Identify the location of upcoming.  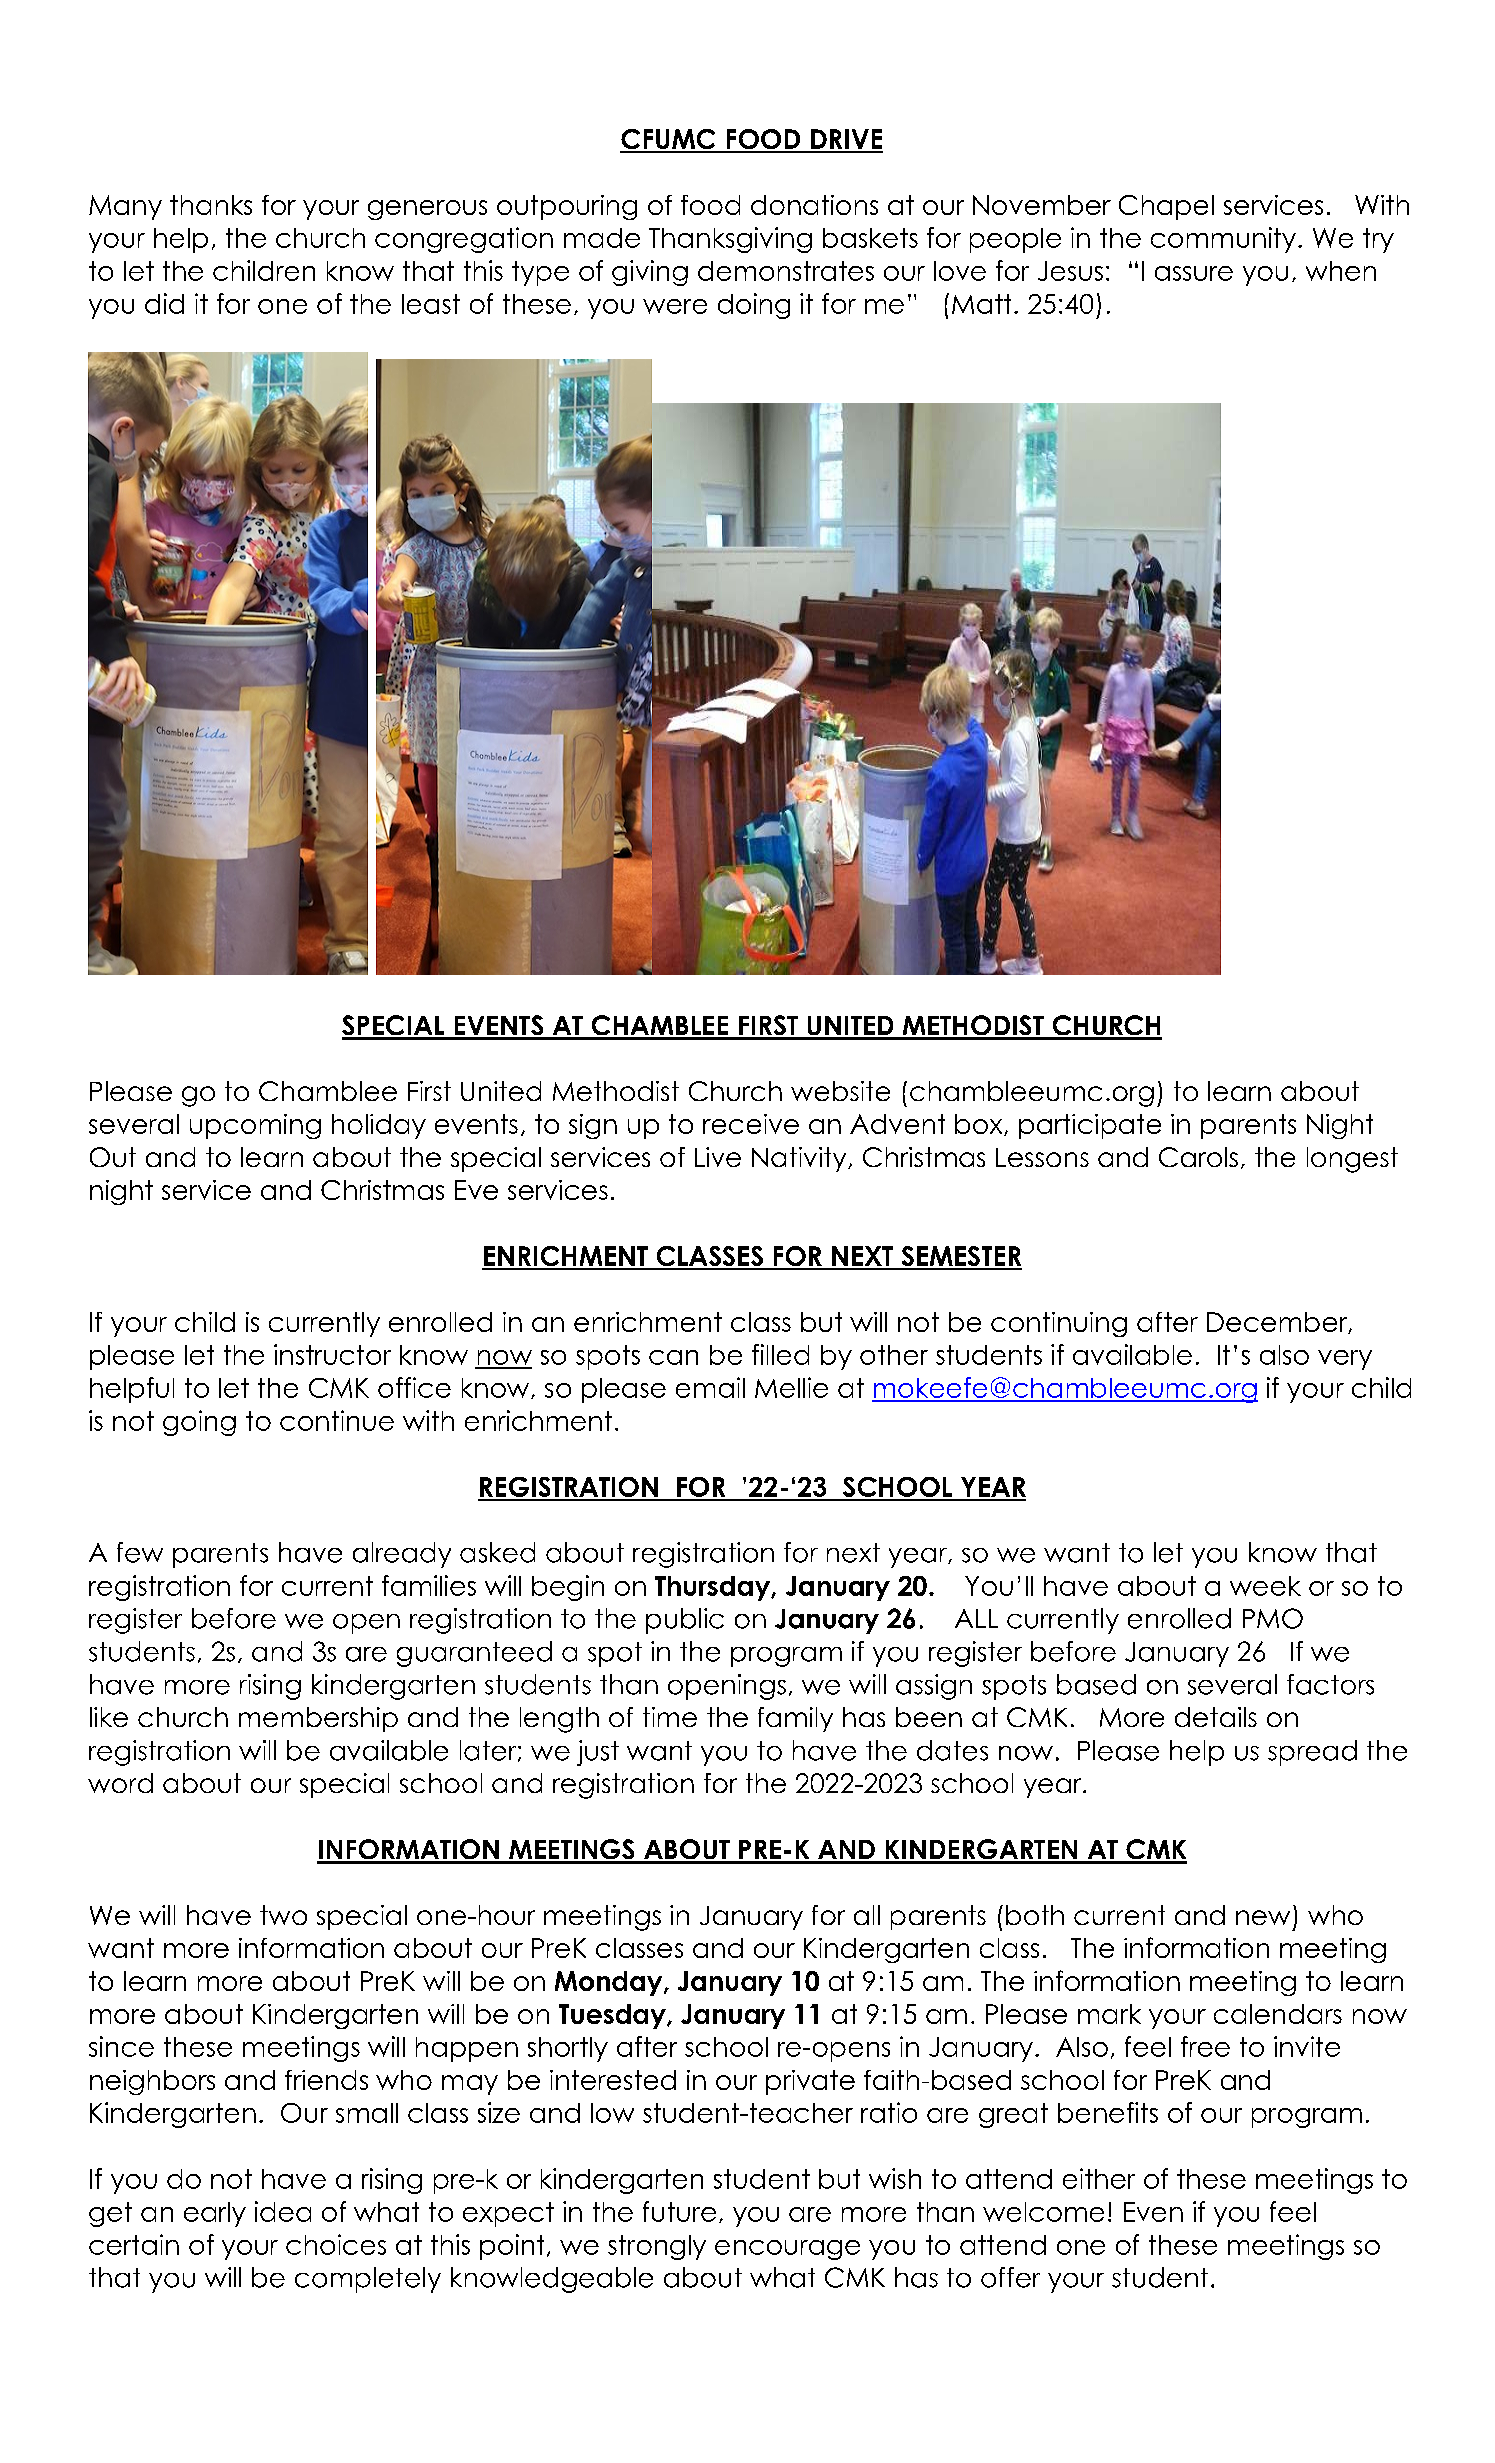
(255, 1126).
